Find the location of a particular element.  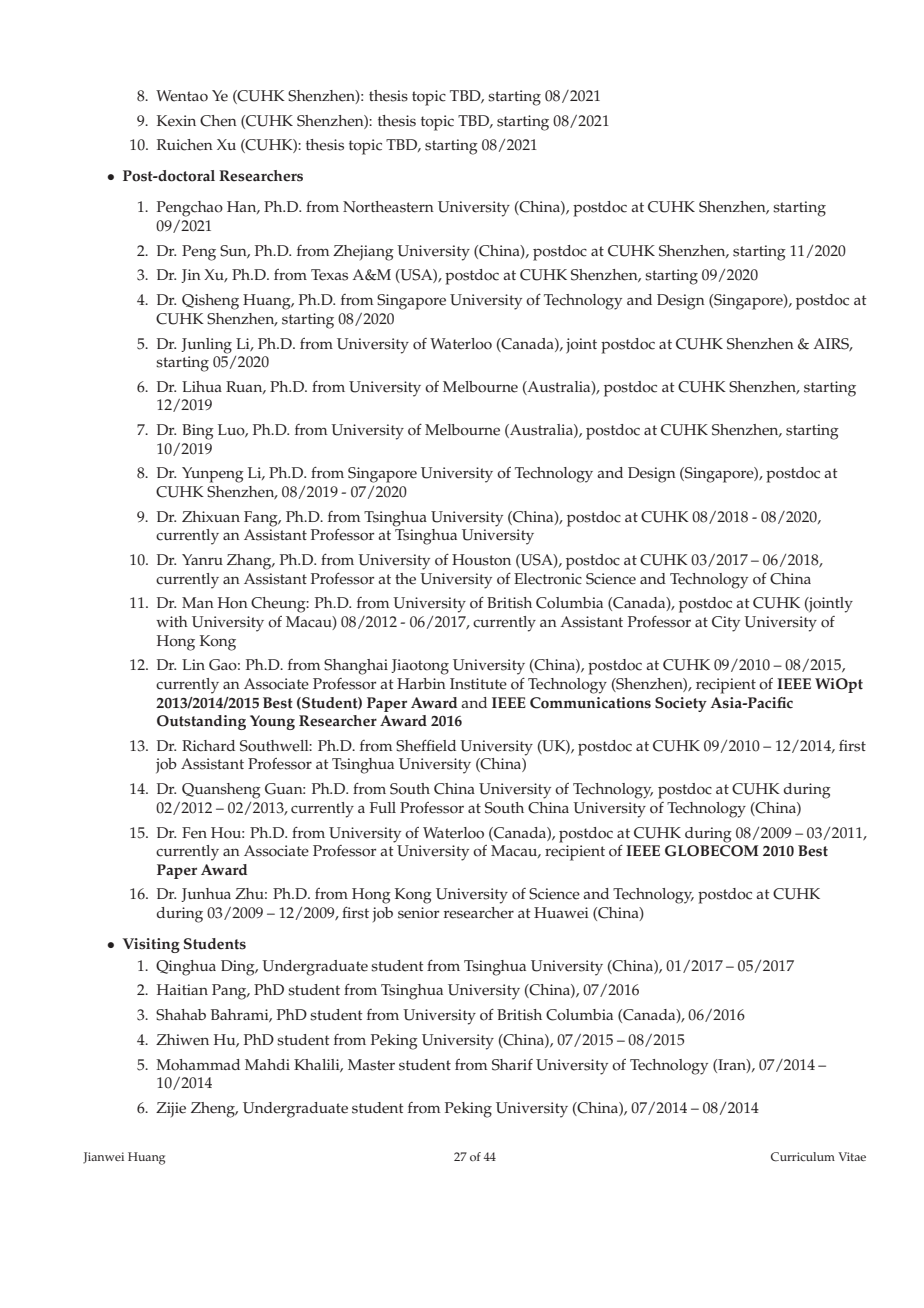

Full is located at coordinates (383, 807).
